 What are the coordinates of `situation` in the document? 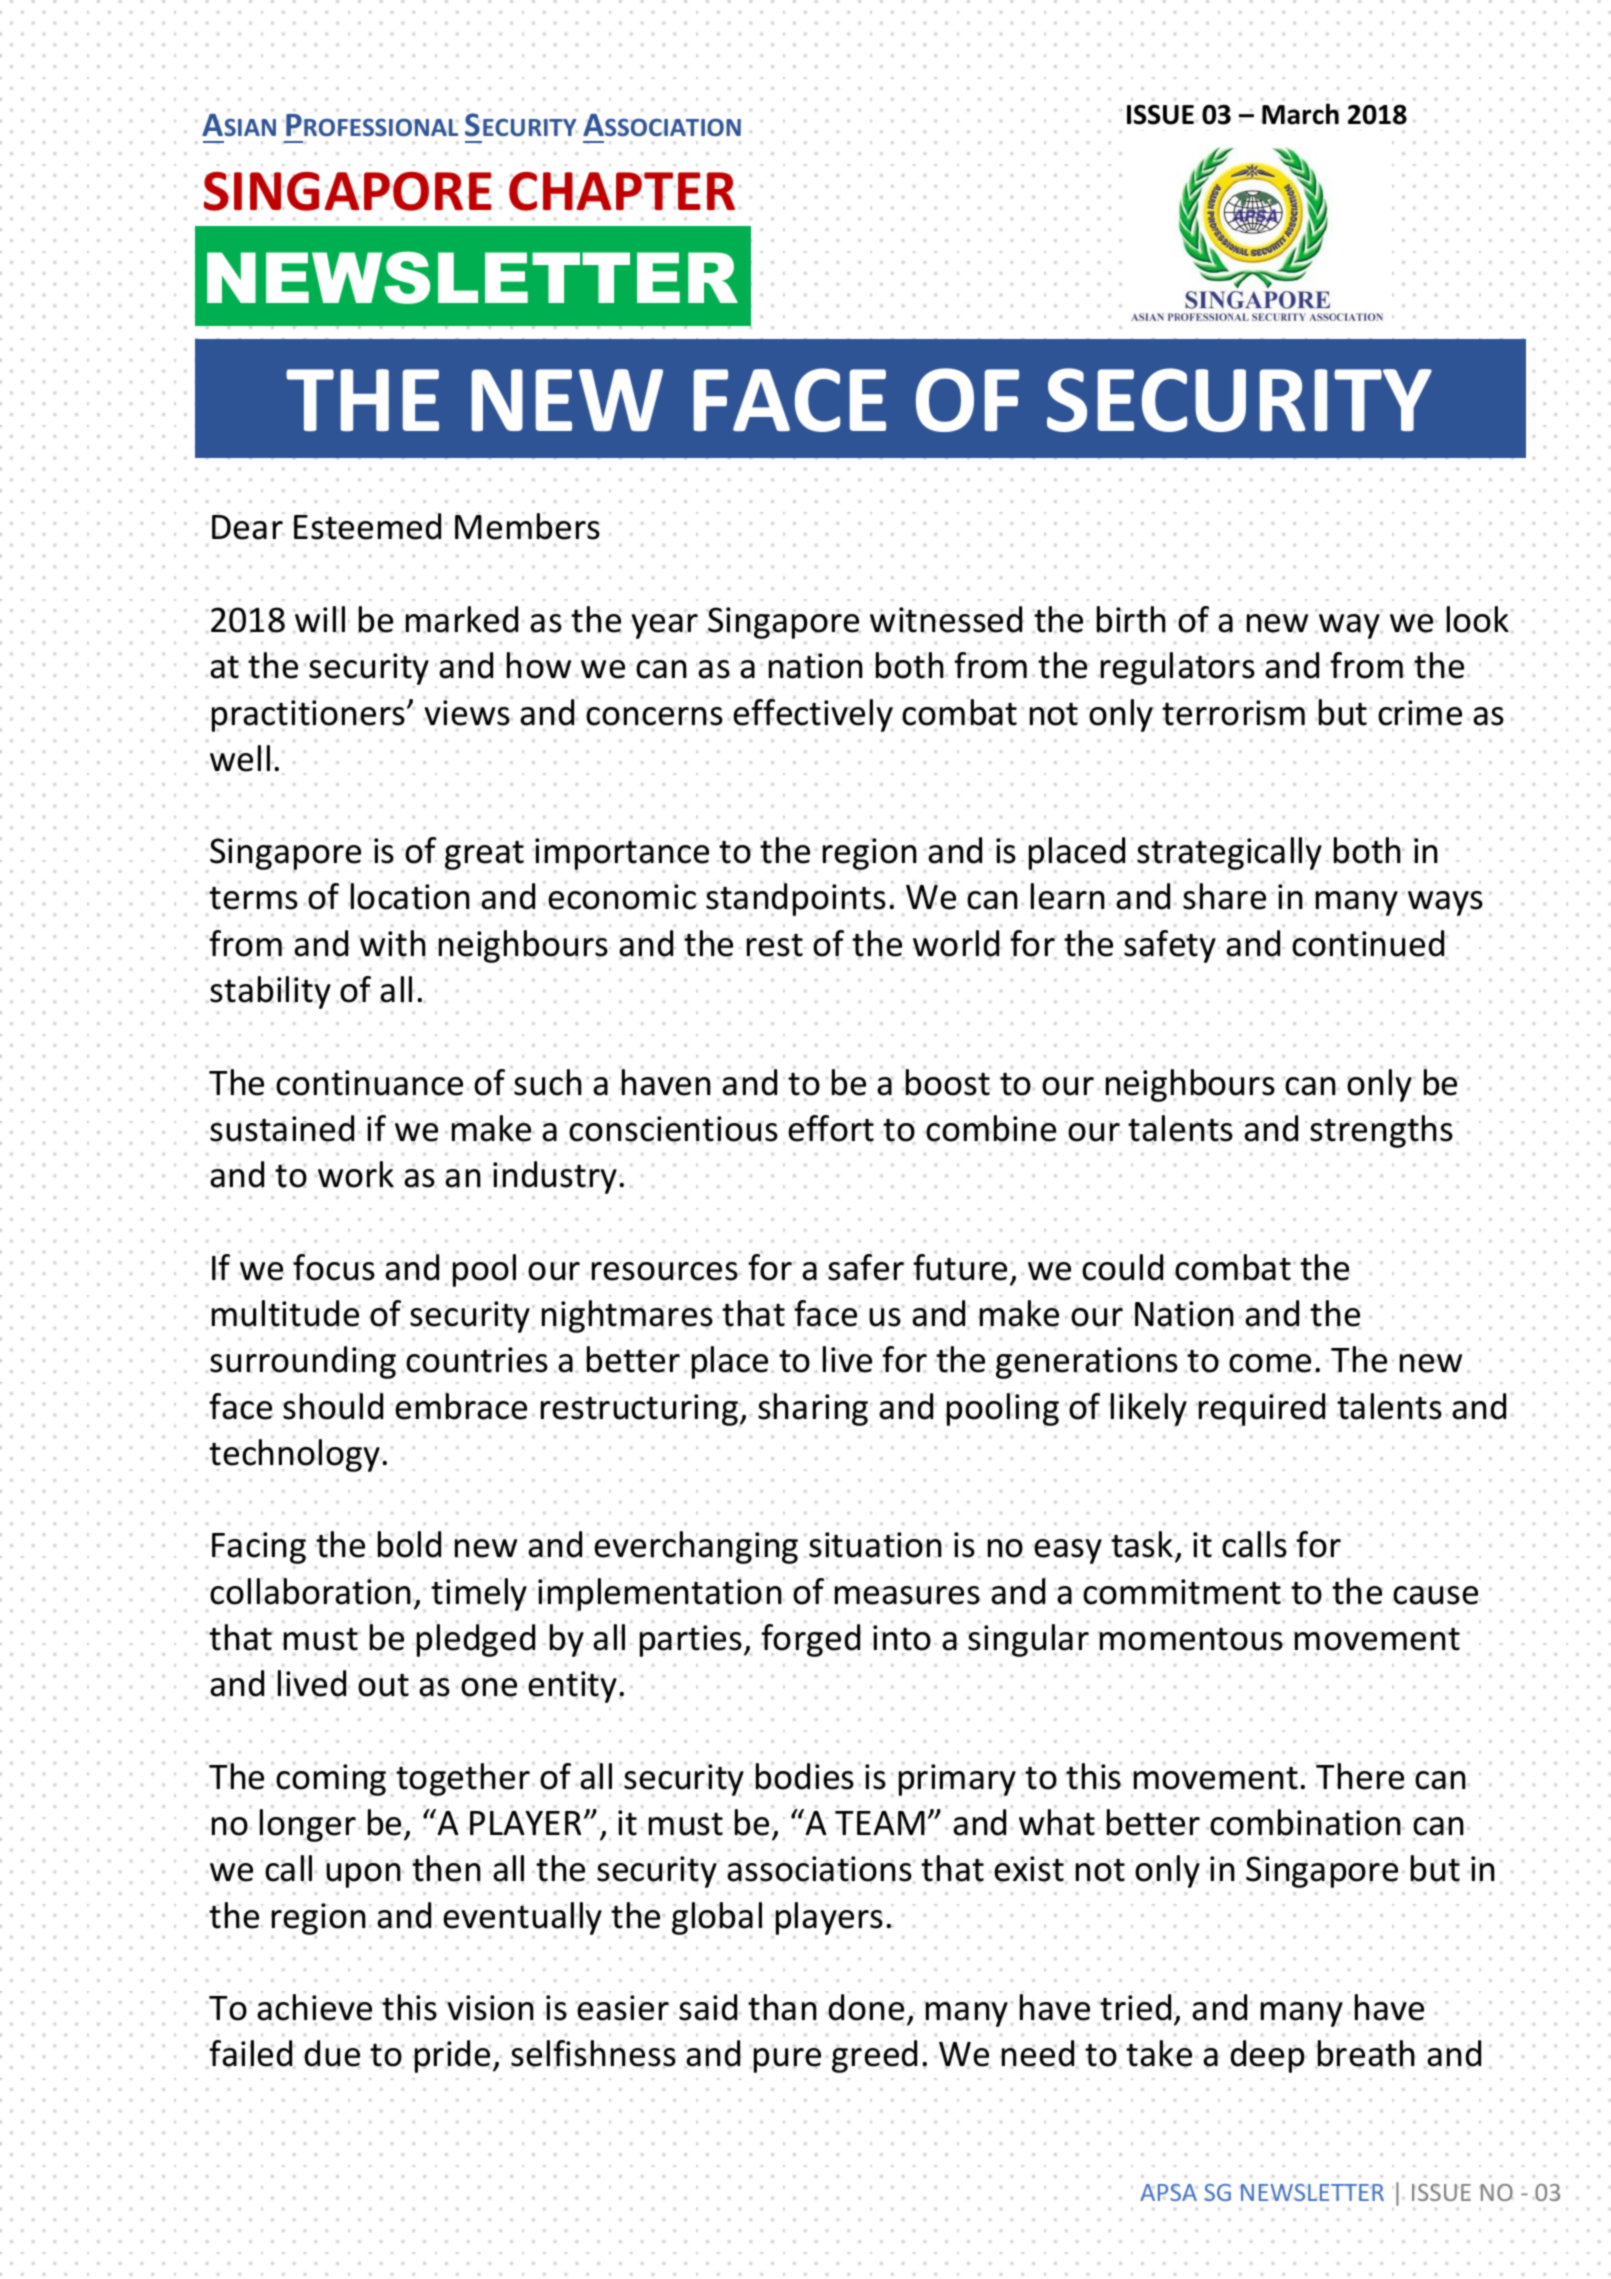 It's located at (875, 1545).
